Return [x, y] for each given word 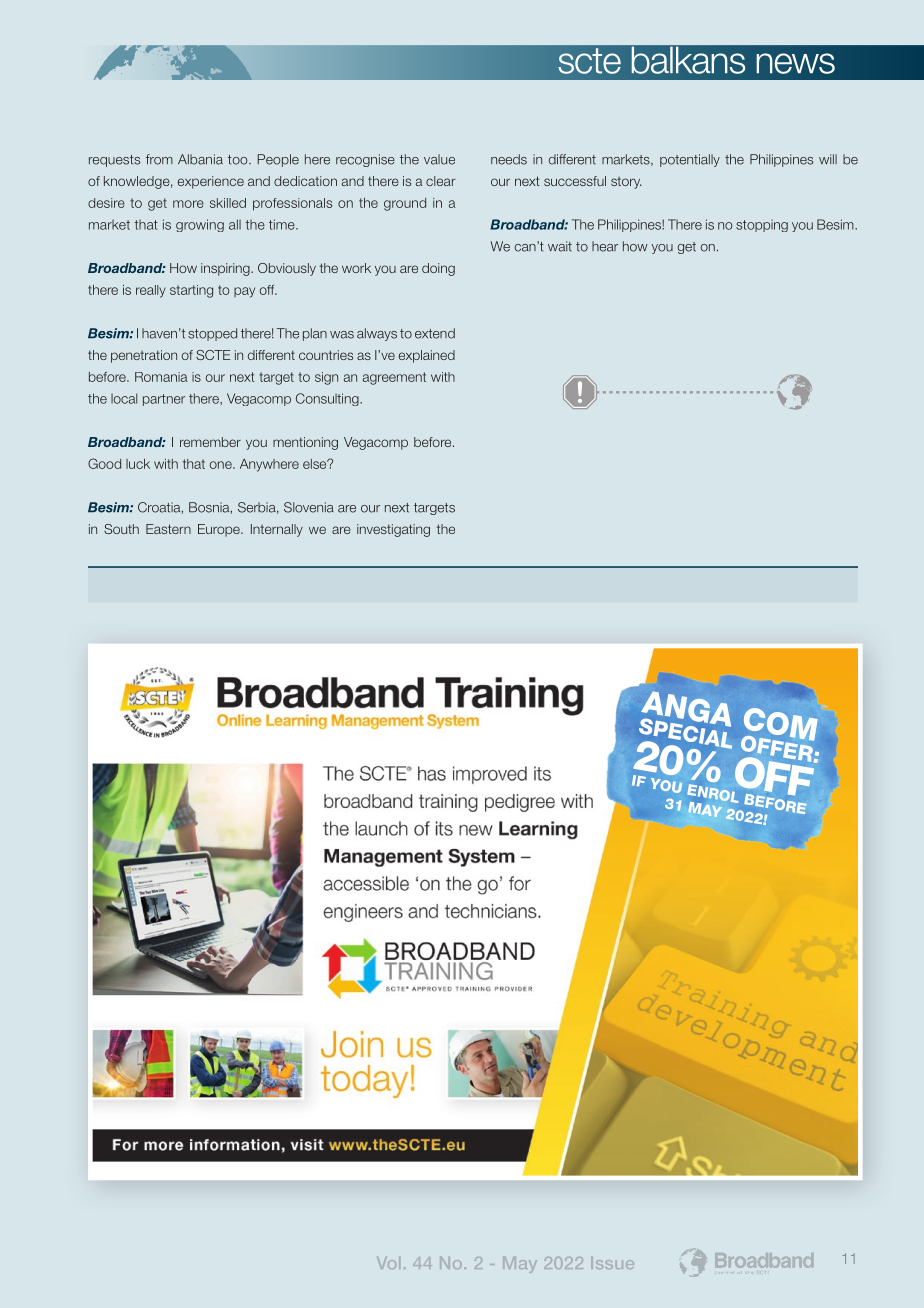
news [795, 63]
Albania [200, 159]
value [439, 159]
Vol [388, 1263]
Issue [612, 1263]
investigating [393, 530]
